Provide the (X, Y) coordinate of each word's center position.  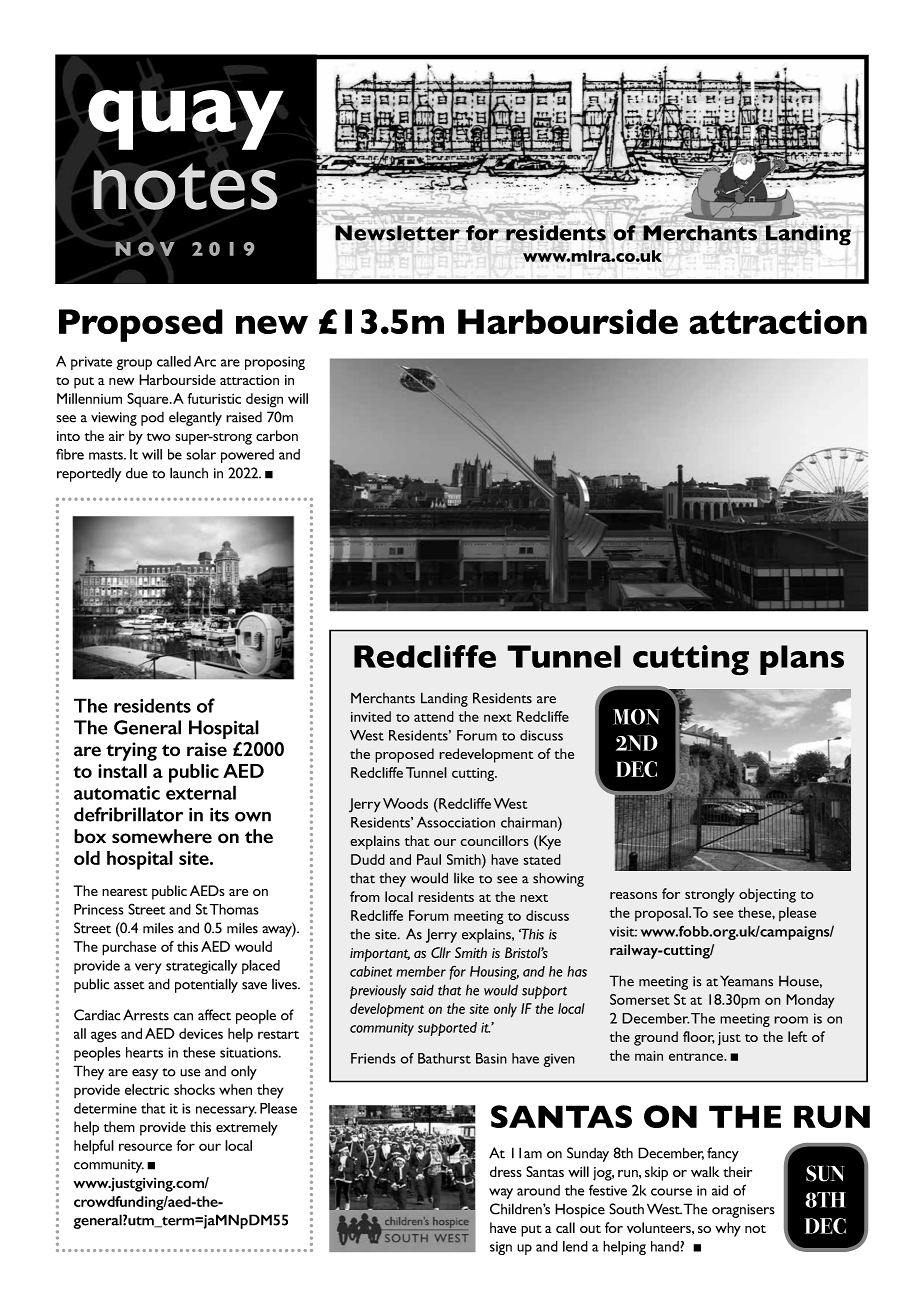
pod (152, 419)
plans (802, 660)
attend (434, 716)
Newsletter (397, 233)
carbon (277, 435)
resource (145, 1147)
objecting (767, 895)
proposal (662, 914)
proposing (275, 363)
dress (506, 1171)
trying (131, 751)
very (148, 968)
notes (185, 186)
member (421, 971)
